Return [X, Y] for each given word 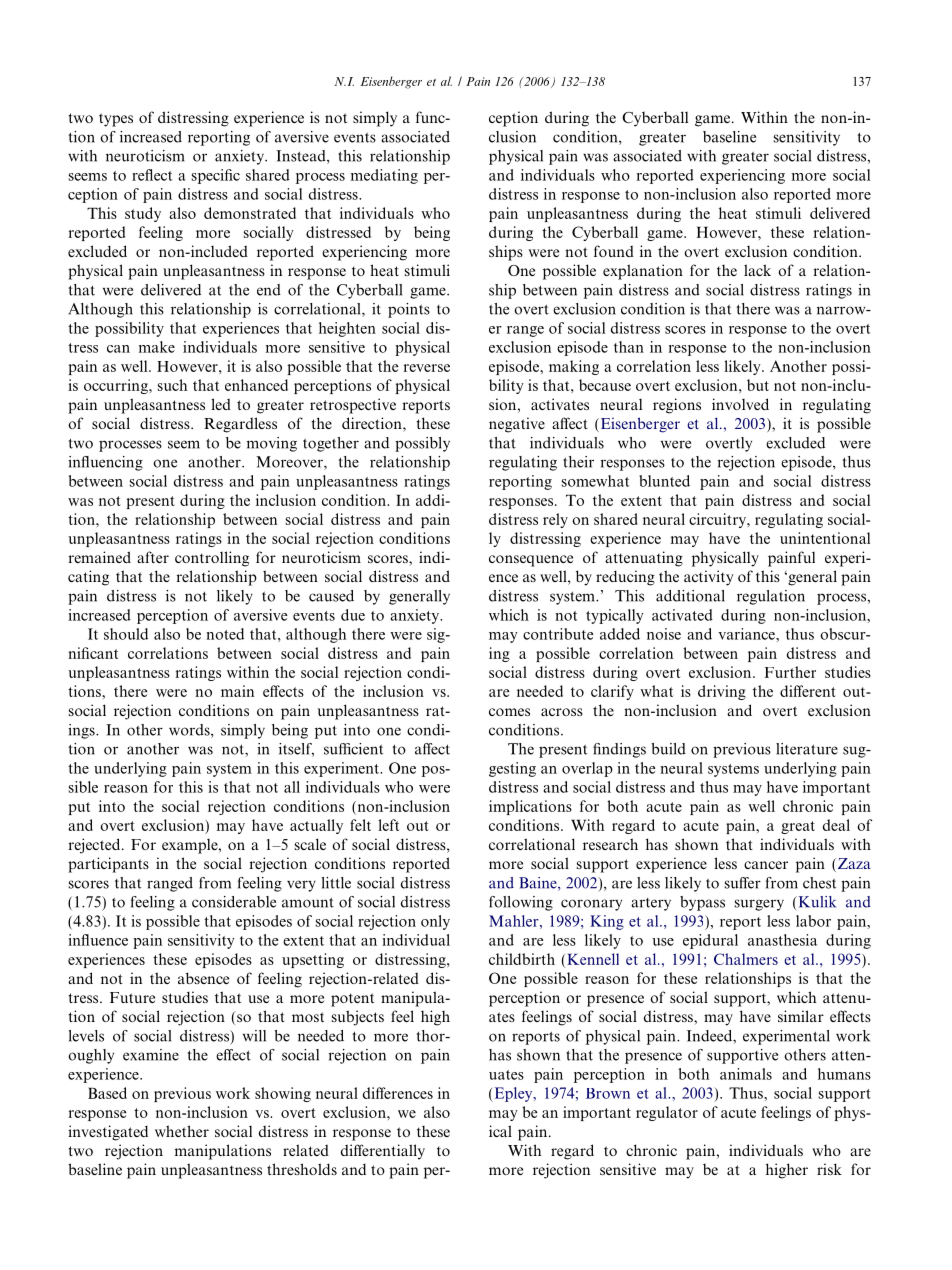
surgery [759, 905]
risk [829, 1169]
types [116, 120]
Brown [608, 1093]
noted [225, 634]
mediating [384, 176]
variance [747, 634]
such [173, 385]
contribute [558, 634]
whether [182, 1131]
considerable [234, 902]
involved [740, 404]
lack [757, 270]
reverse [427, 368]
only [435, 922]
